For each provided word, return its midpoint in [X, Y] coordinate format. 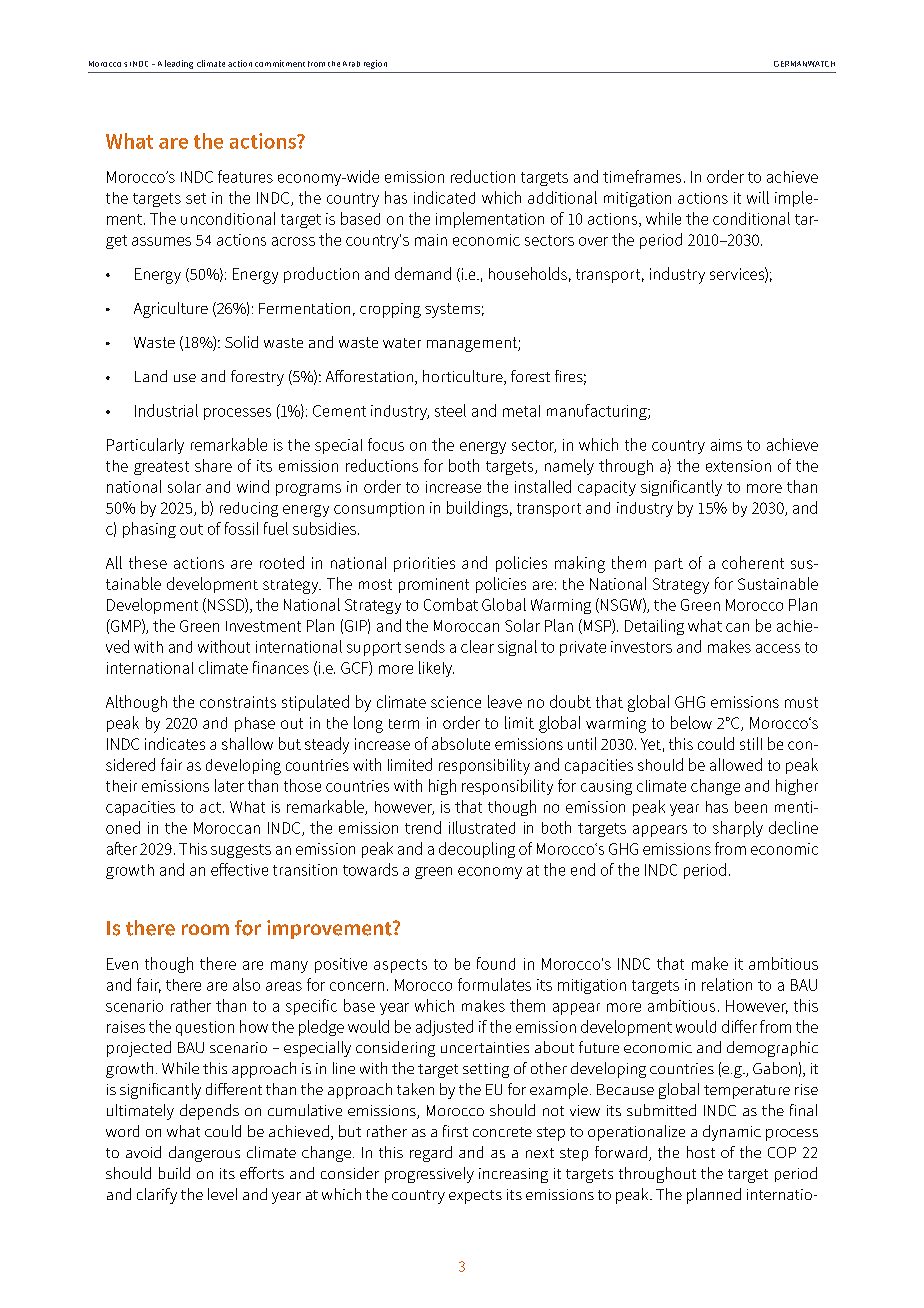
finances [281, 667]
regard [431, 1154]
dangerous [204, 1154]
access [778, 648]
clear [477, 646]
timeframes [642, 176]
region [375, 64]
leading [179, 64]
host [701, 1152]
